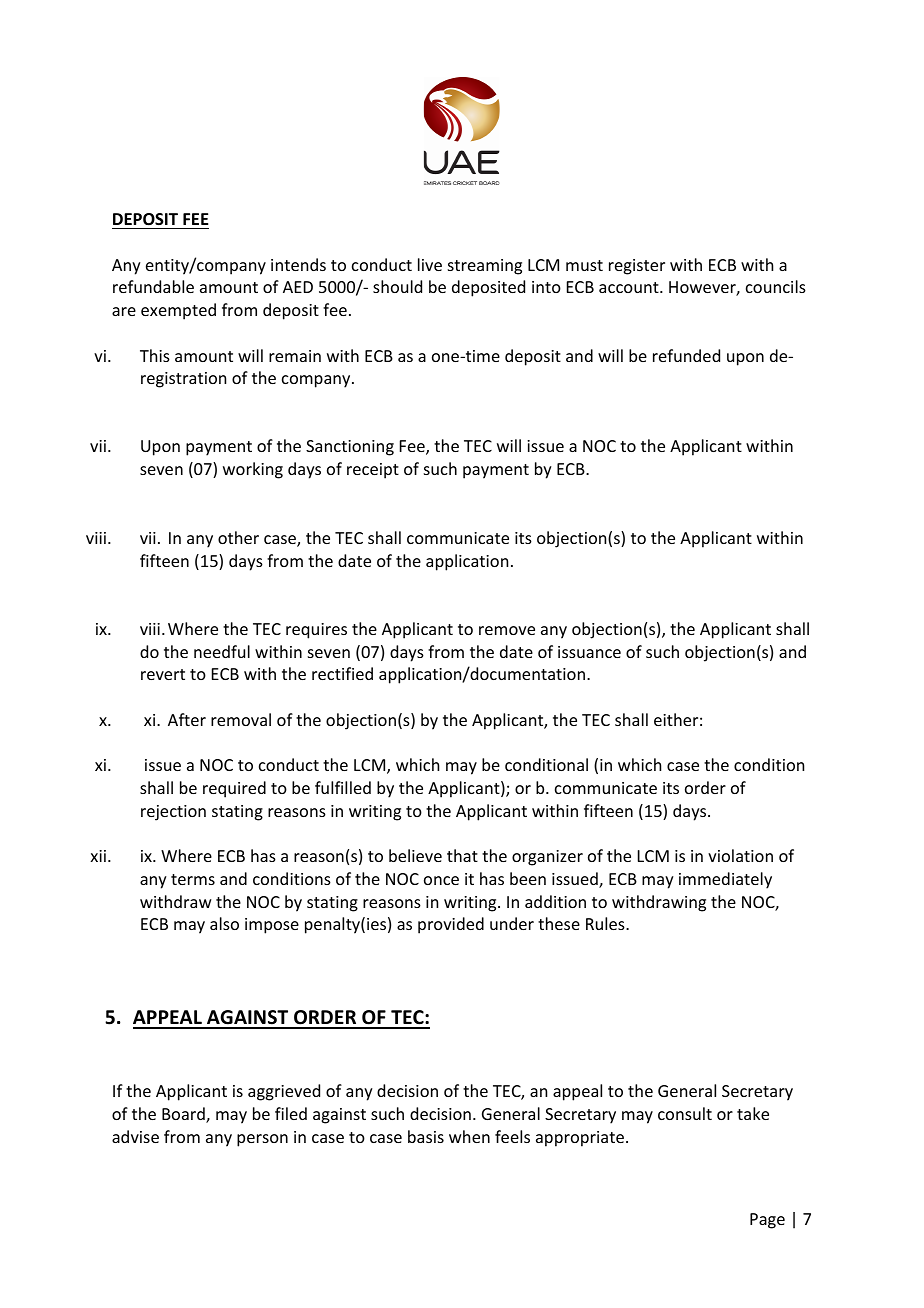 The image size is (924, 1308). What do you see at coordinates (430, 264) in the image?
I see `live` at bounding box center [430, 264].
